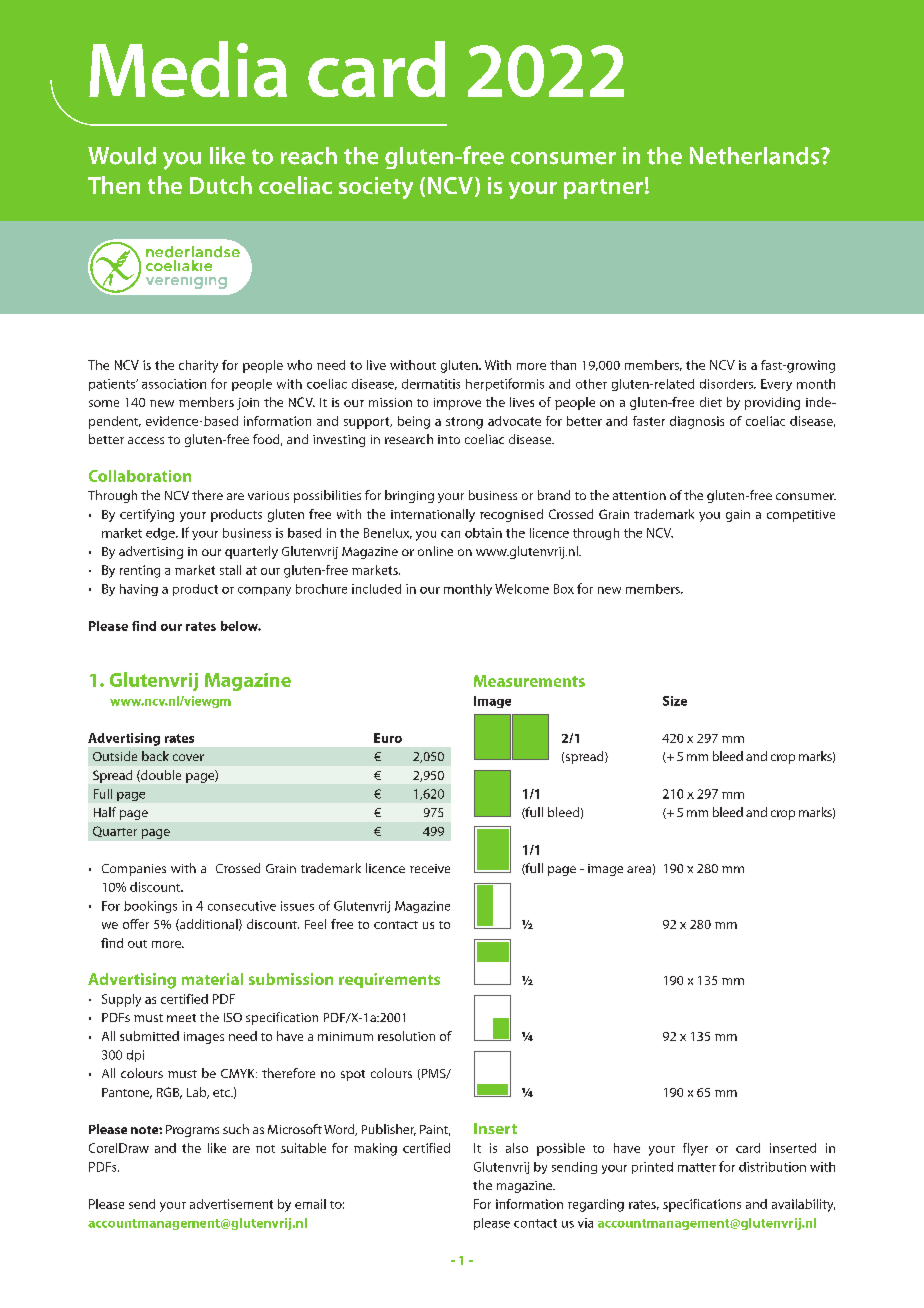 This screenshot has width=924, height=1308. Describe the element at coordinates (450, 534) in the screenshot. I see `can` at that location.
